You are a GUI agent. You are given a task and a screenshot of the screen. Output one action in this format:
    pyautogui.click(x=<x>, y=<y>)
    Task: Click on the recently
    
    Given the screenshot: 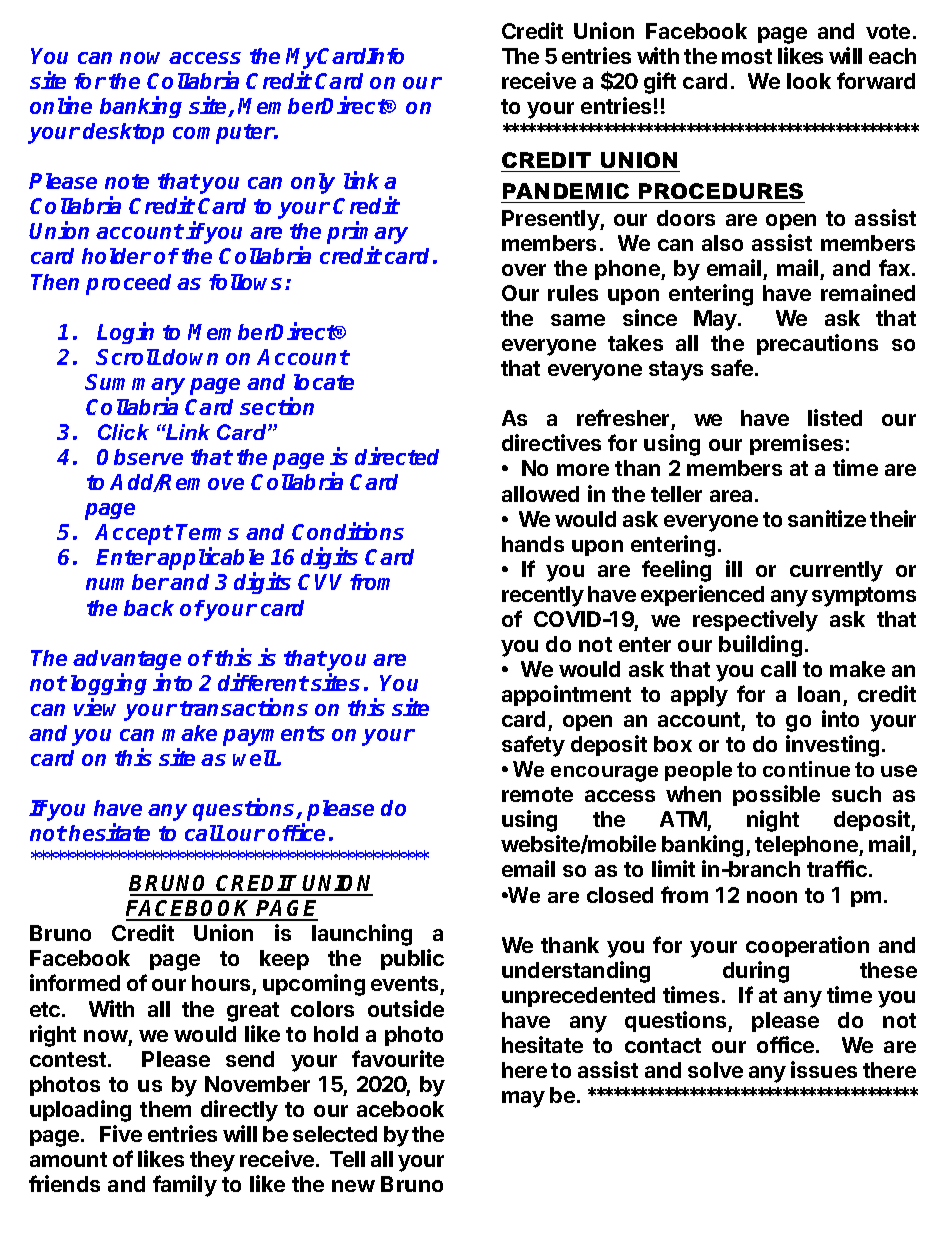 What is the action you would take?
    pyautogui.click(x=543, y=596)
